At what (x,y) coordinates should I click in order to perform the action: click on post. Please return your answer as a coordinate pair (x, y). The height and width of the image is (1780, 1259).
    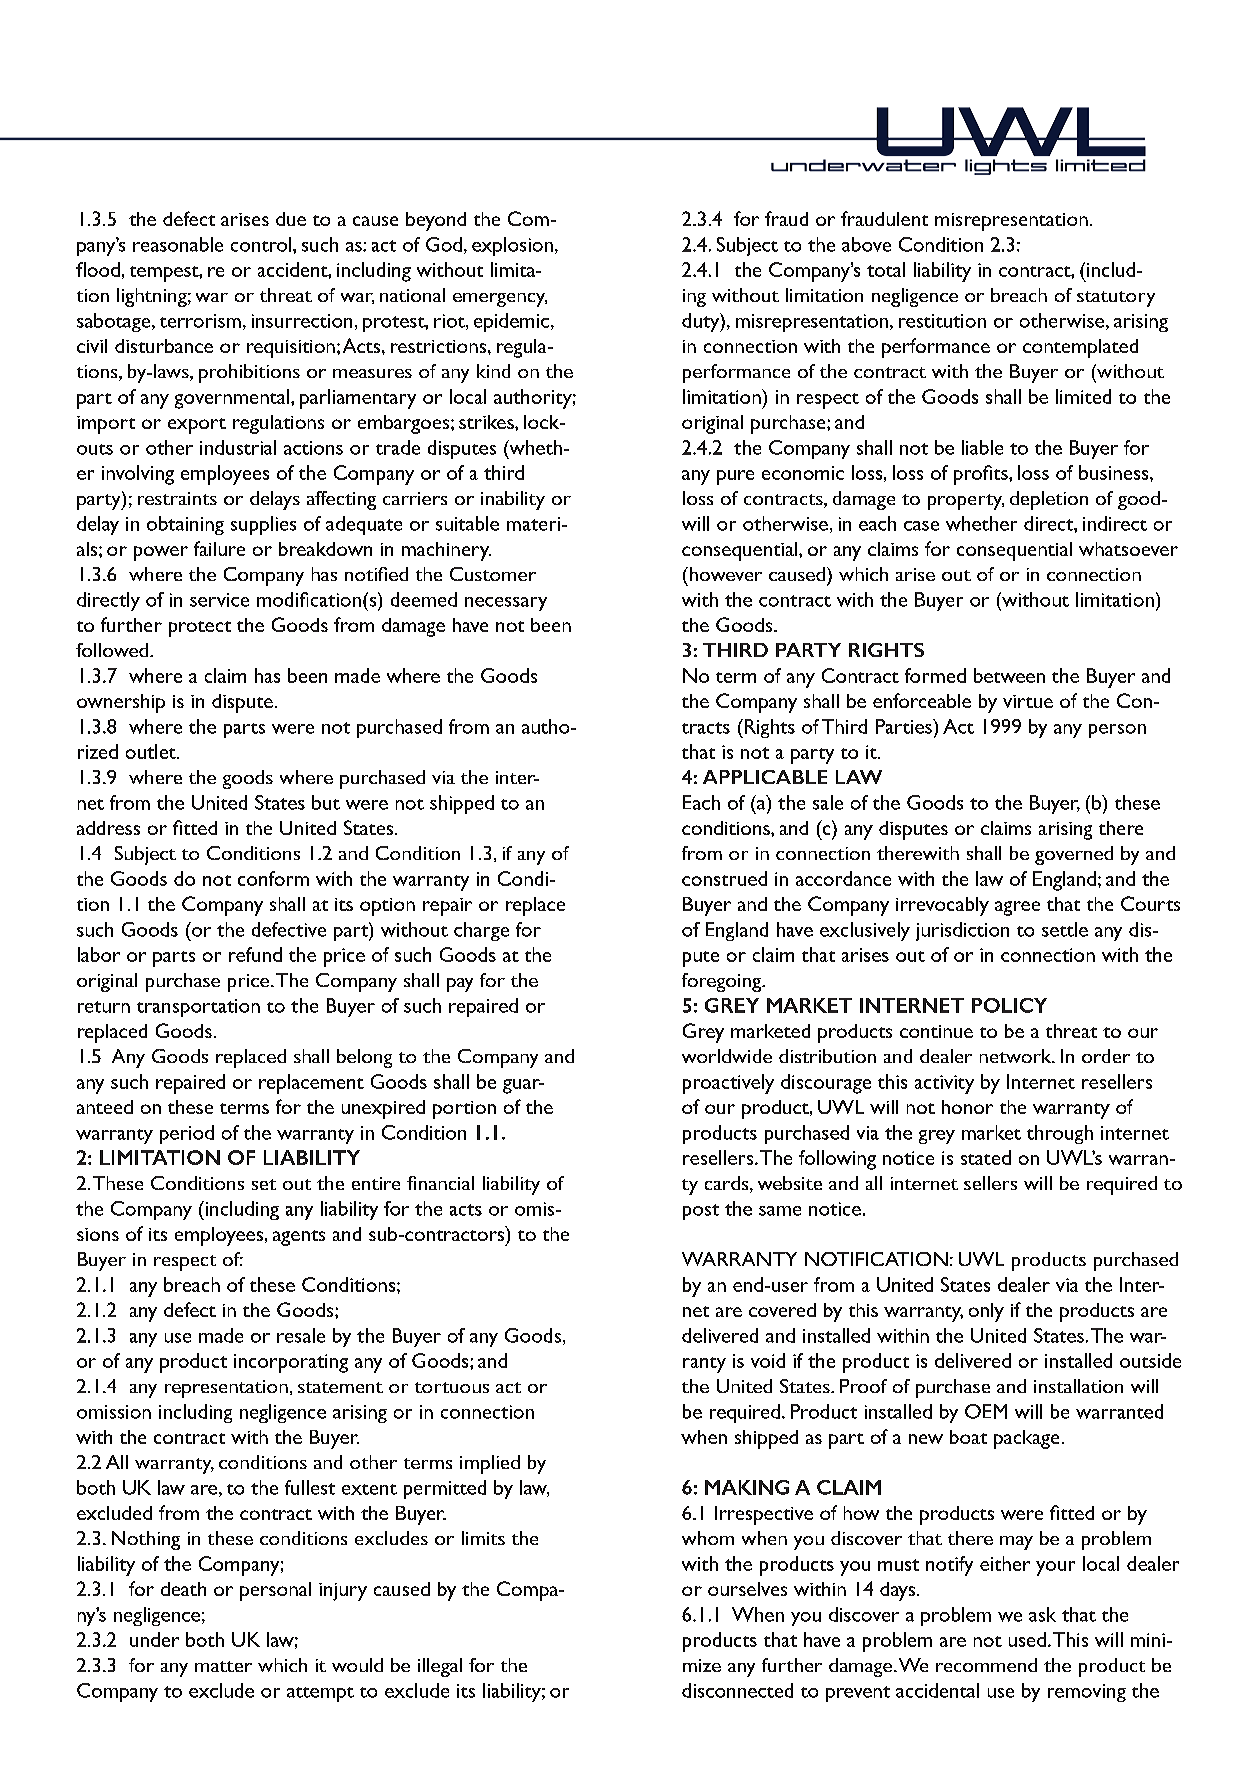
    Looking at the image, I should click on (701, 1212).
